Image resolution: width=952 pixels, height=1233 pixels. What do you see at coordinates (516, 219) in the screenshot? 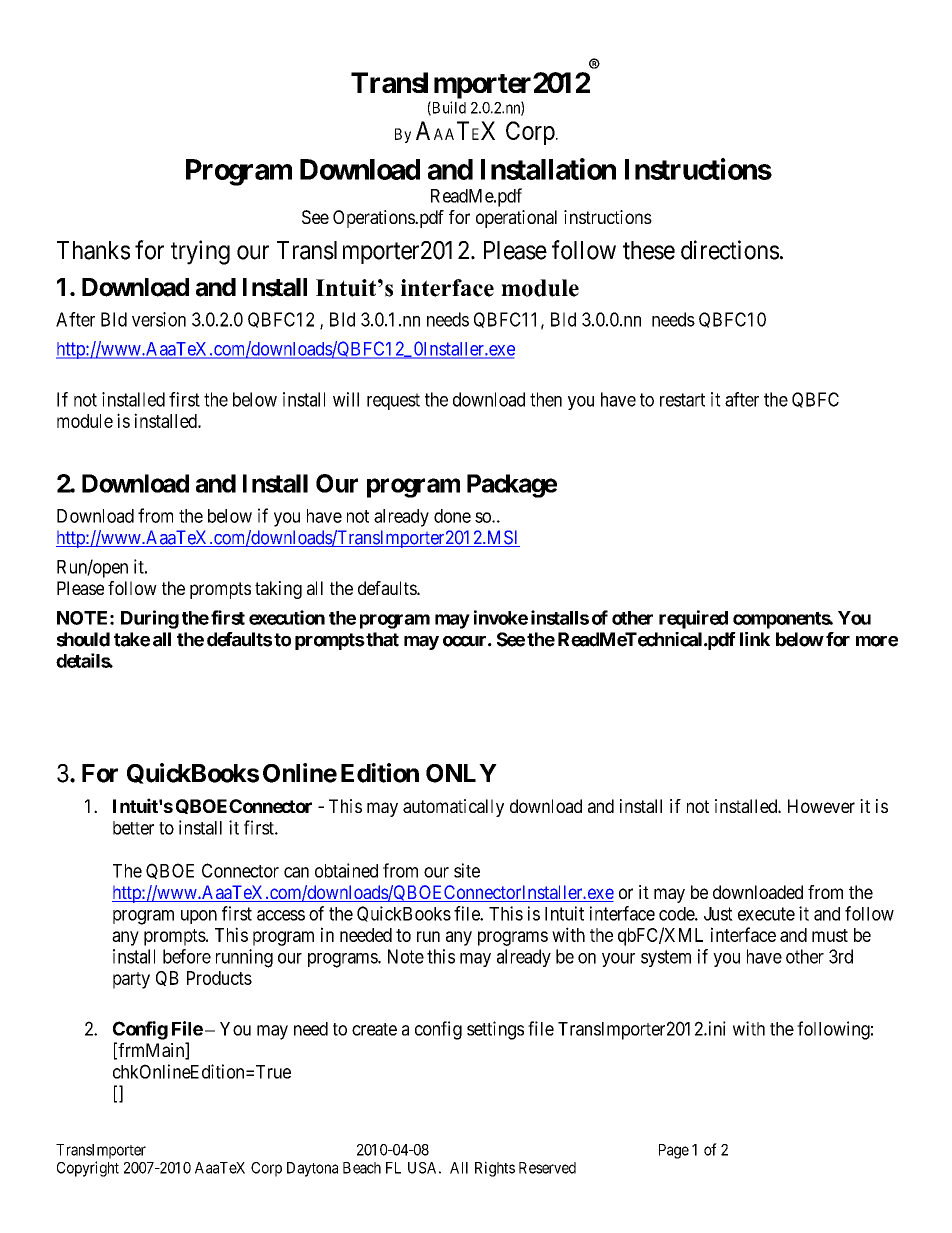
I see `operational` at bounding box center [516, 219].
